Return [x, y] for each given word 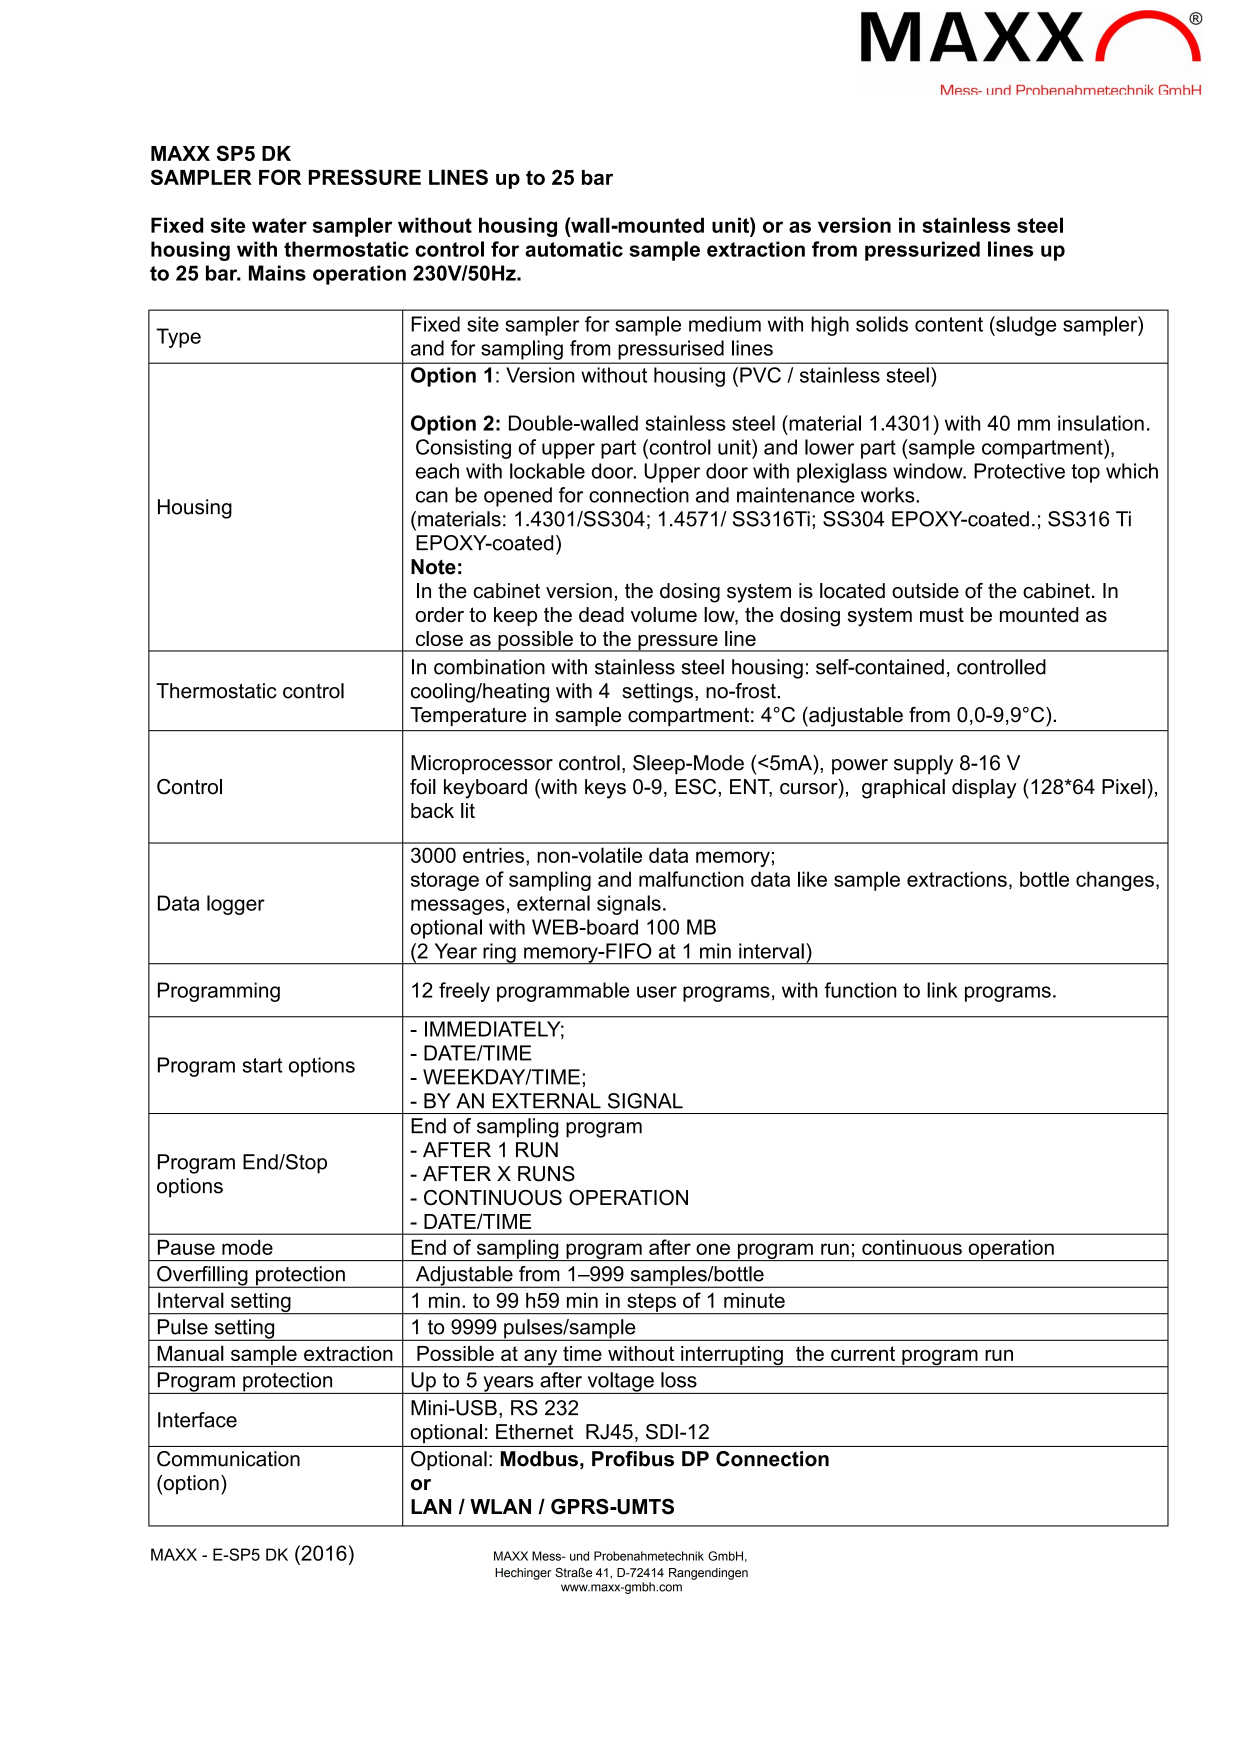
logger [236, 905]
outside [925, 591]
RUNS [546, 1174]
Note [433, 567]
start [262, 1065]
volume [664, 614]
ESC [697, 787]
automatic [574, 249]
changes [1115, 881]
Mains [277, 273]
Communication [228, 1459]
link [942, 990]
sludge [1025, 326]
